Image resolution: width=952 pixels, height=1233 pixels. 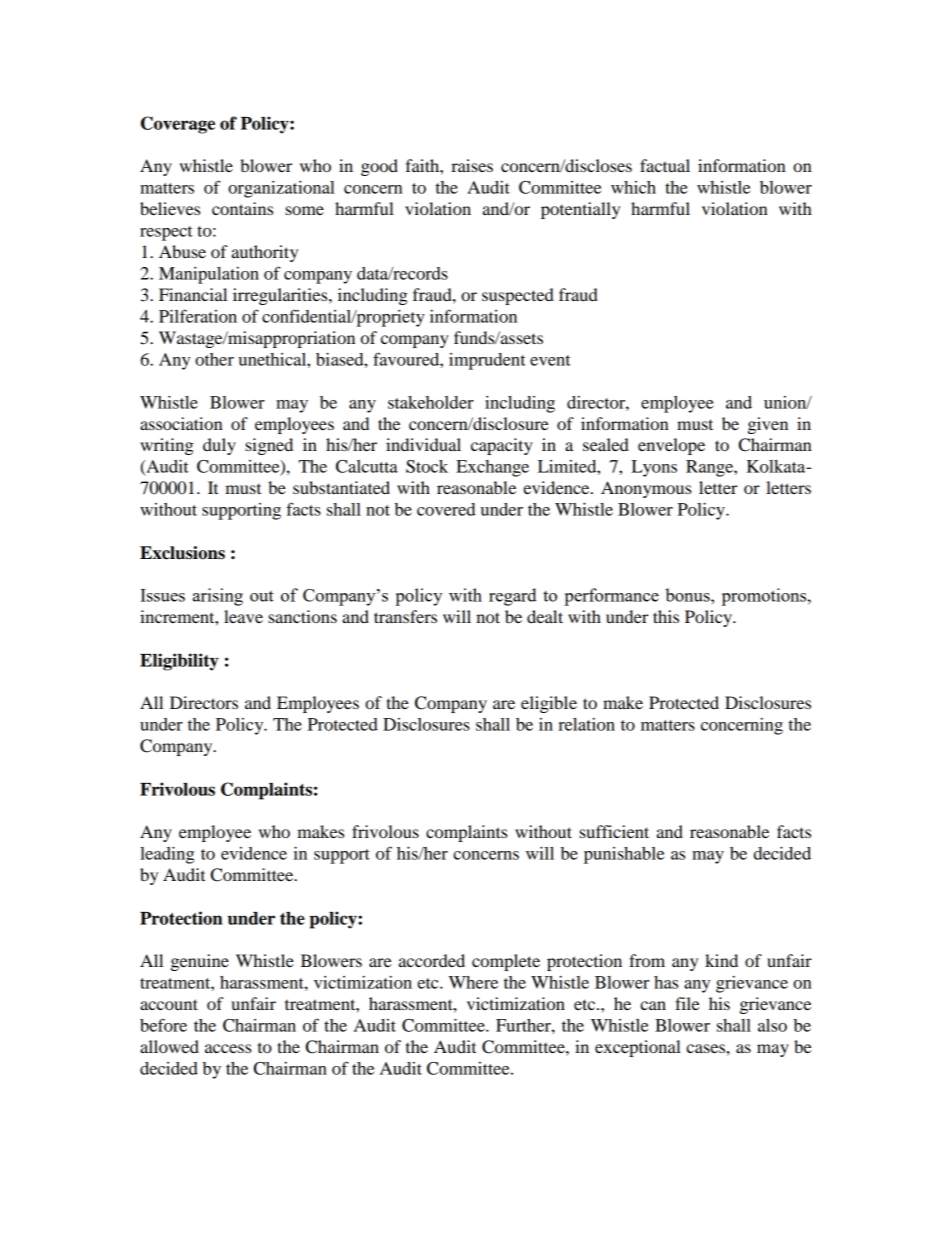 I want to click on access, so click(x=228, y=1048).
